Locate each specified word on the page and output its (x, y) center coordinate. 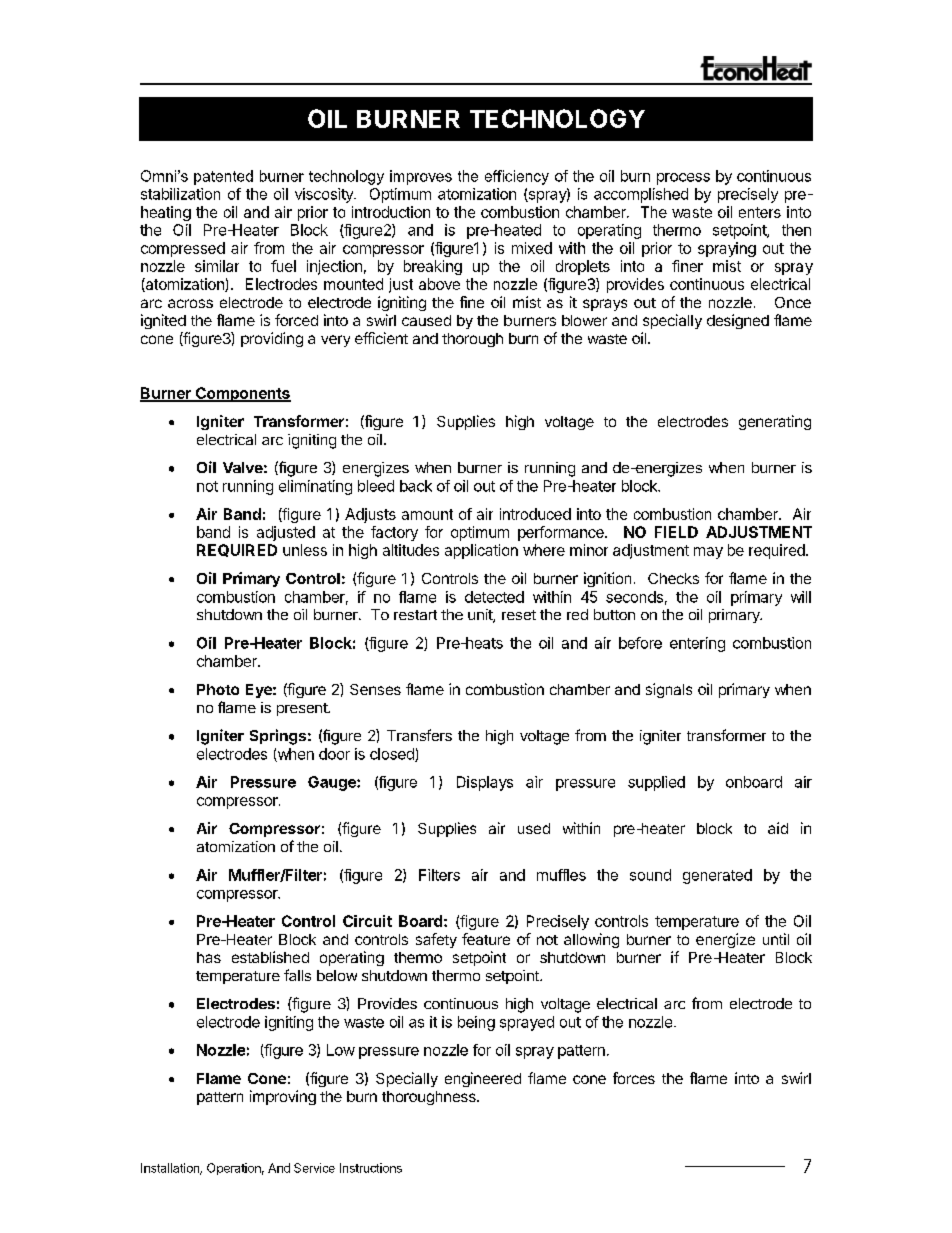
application (481, 551)
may (708, 553)
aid (778, 828)
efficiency (517, 177)
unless (305, 550)
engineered (483, 1079)
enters (760, 212)
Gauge (333, 783)
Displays (485, 783)
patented (223, 177)
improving (283, 1097)
